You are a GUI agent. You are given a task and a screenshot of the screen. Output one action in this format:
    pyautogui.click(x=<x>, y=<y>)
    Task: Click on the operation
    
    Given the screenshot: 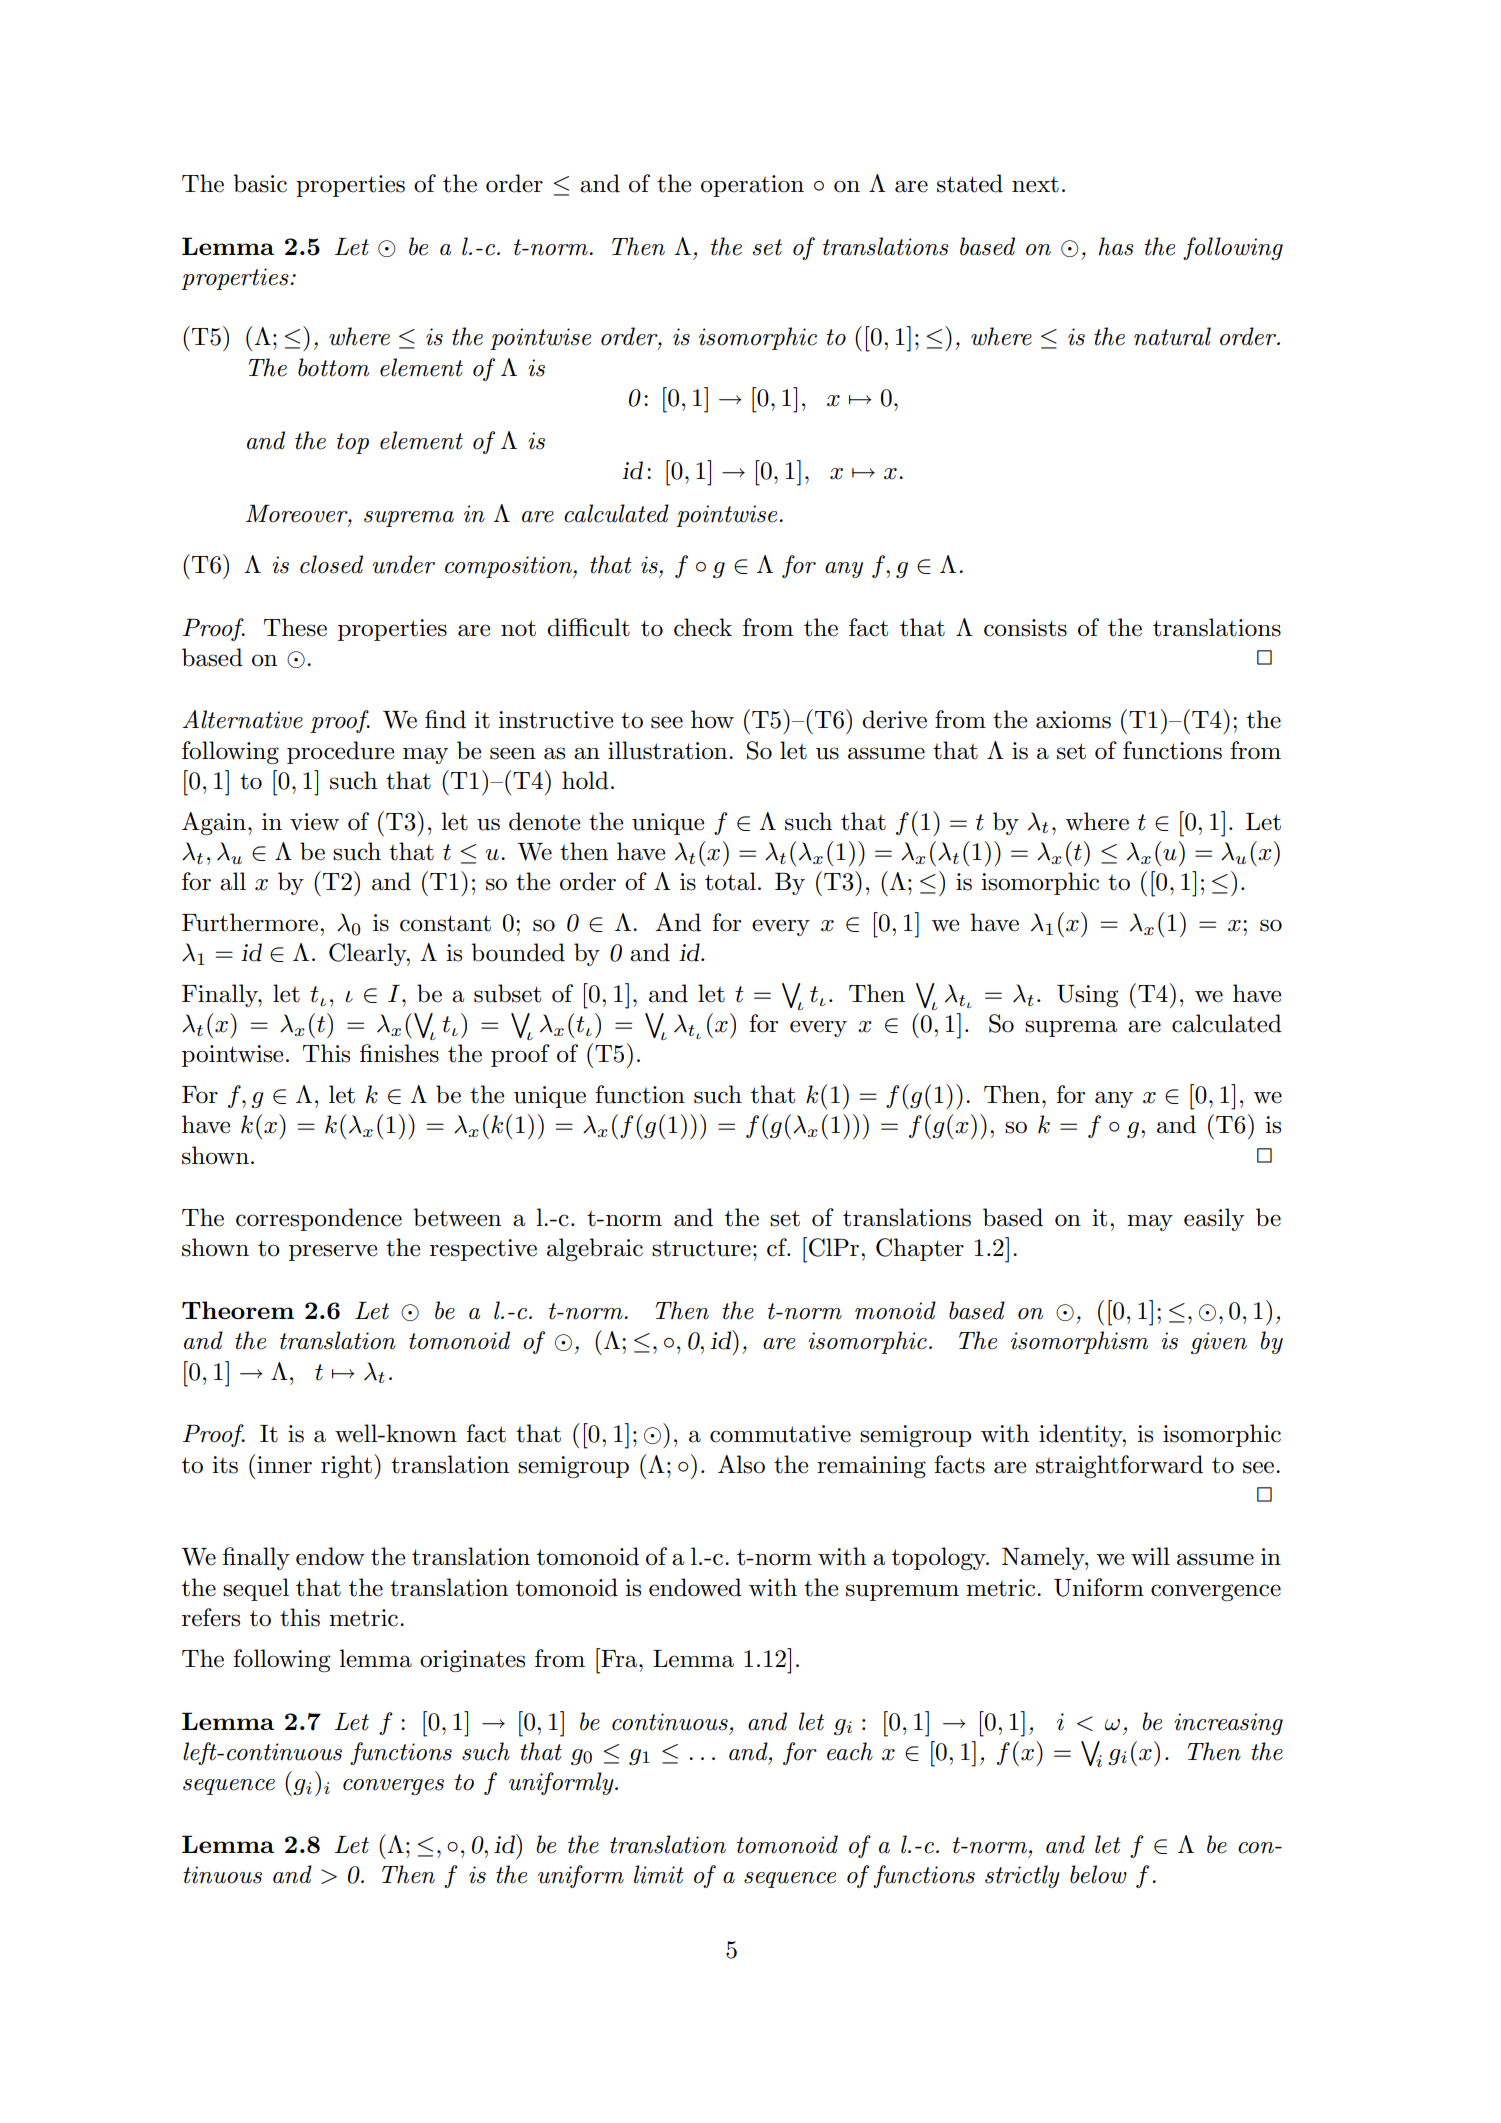 What is the action you would take?
    pyautogui.click(x=752, y=186)
